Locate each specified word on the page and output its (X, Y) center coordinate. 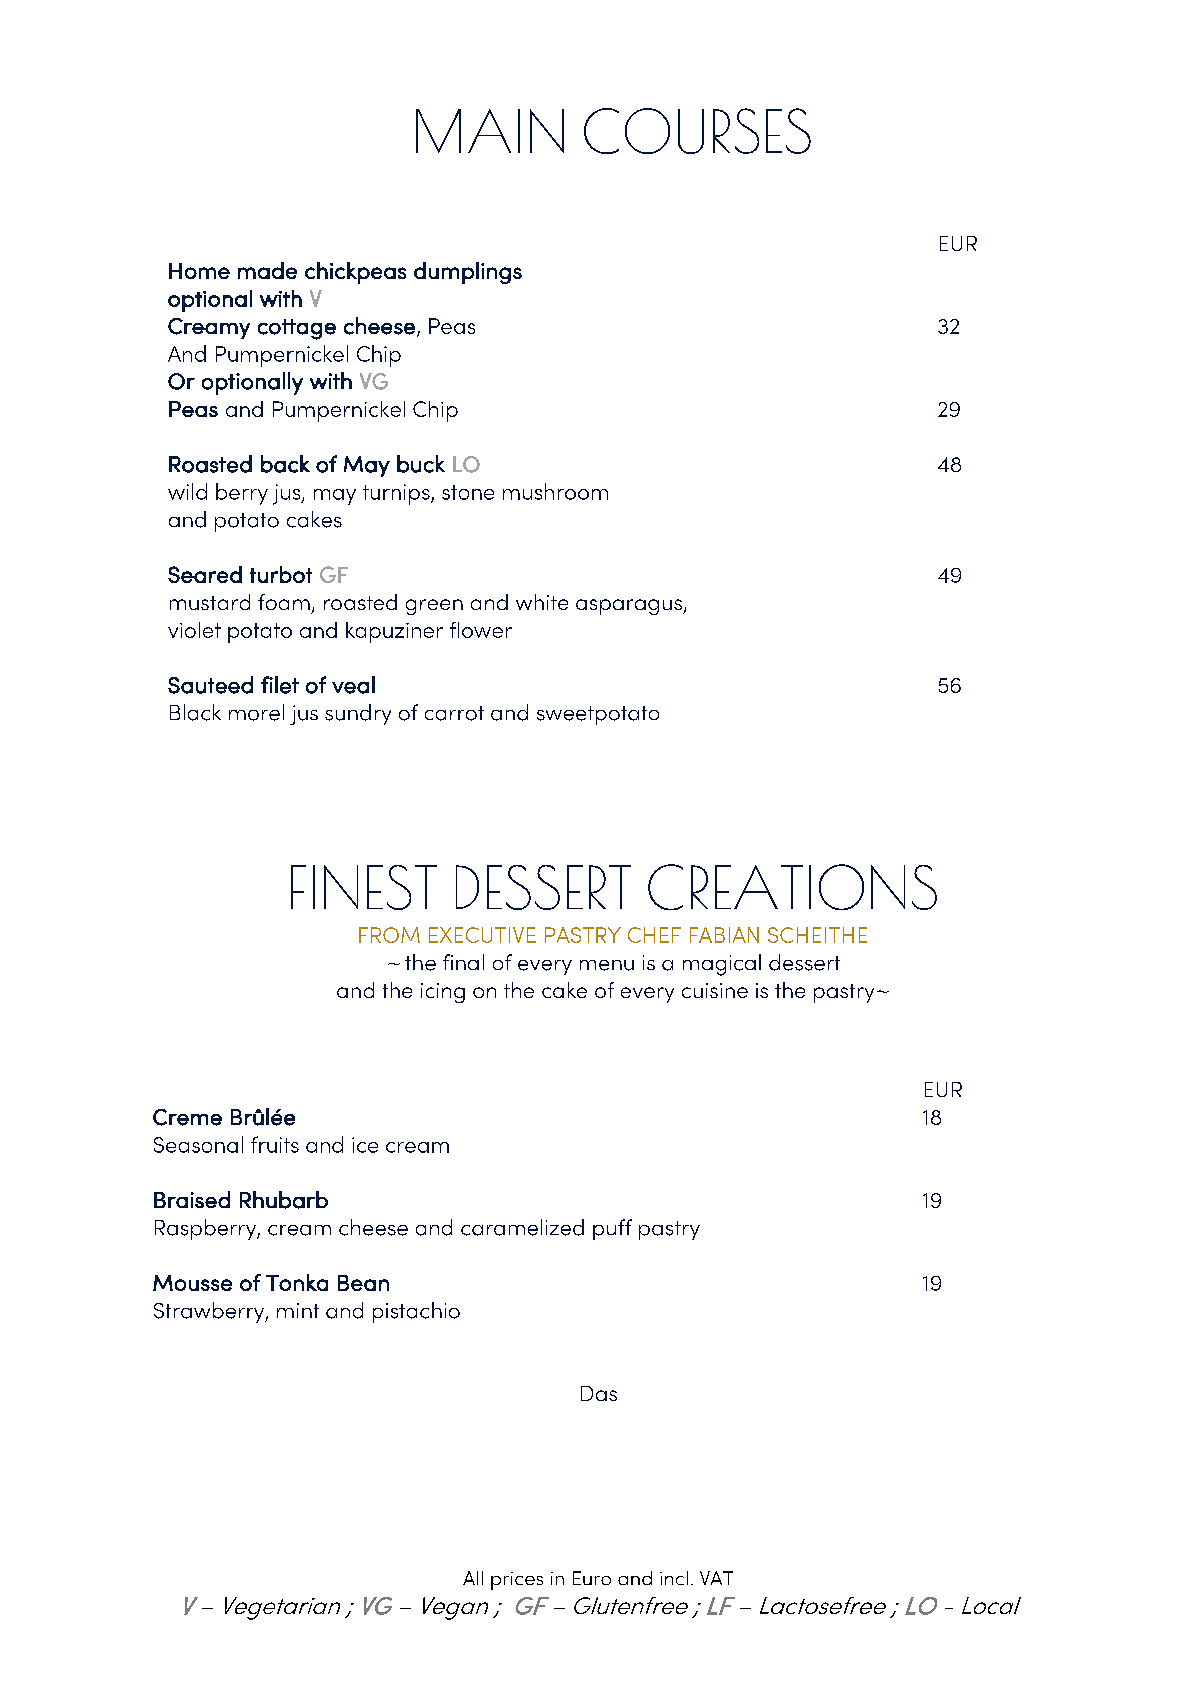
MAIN (490, 131)
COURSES (697, 131)
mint (298, 1310)
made (267, 270)
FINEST (364, 887)
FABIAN (724, 935)
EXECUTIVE (482, 935)
